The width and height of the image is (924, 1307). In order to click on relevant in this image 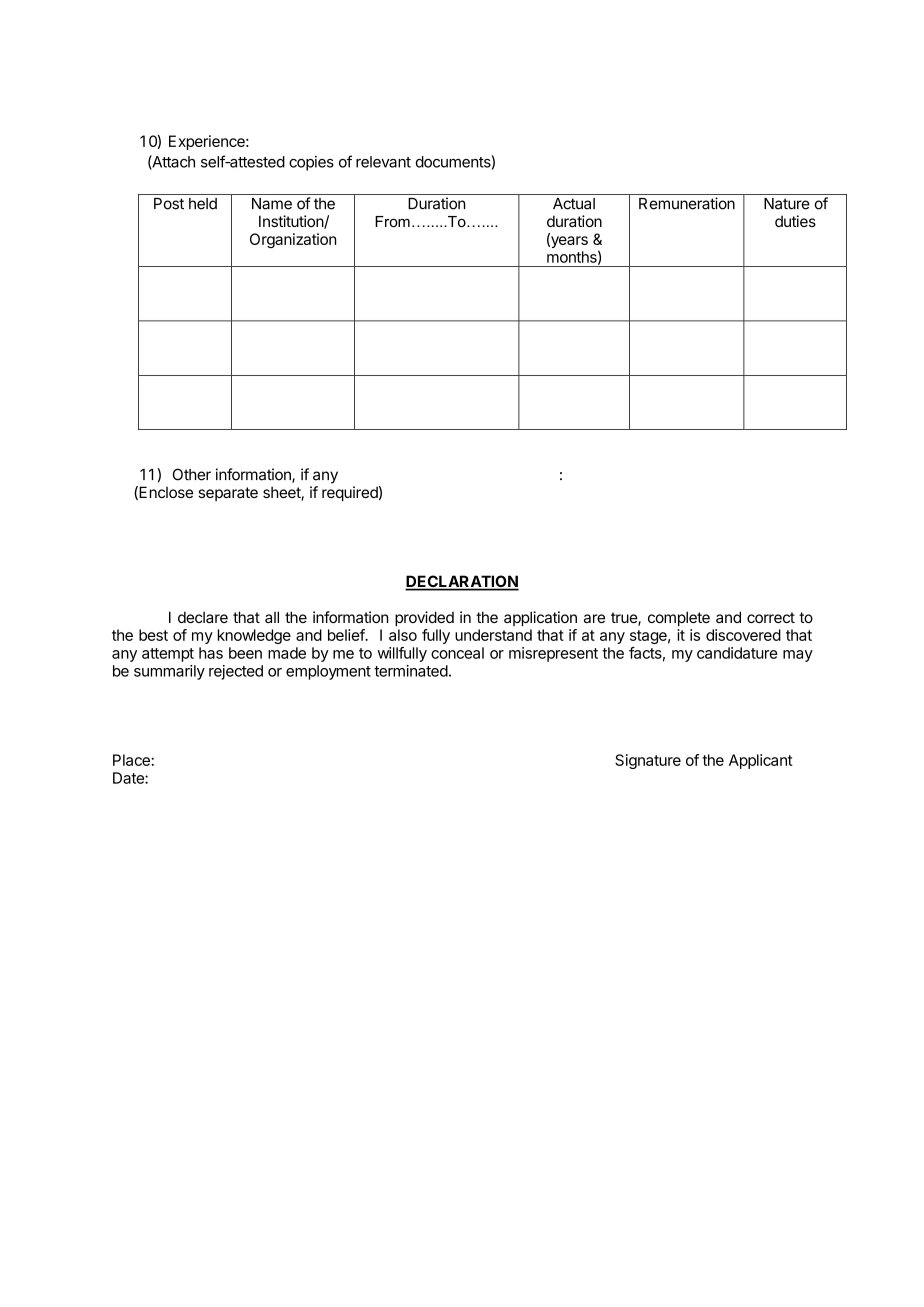, I will do `click(383, 162)`.
